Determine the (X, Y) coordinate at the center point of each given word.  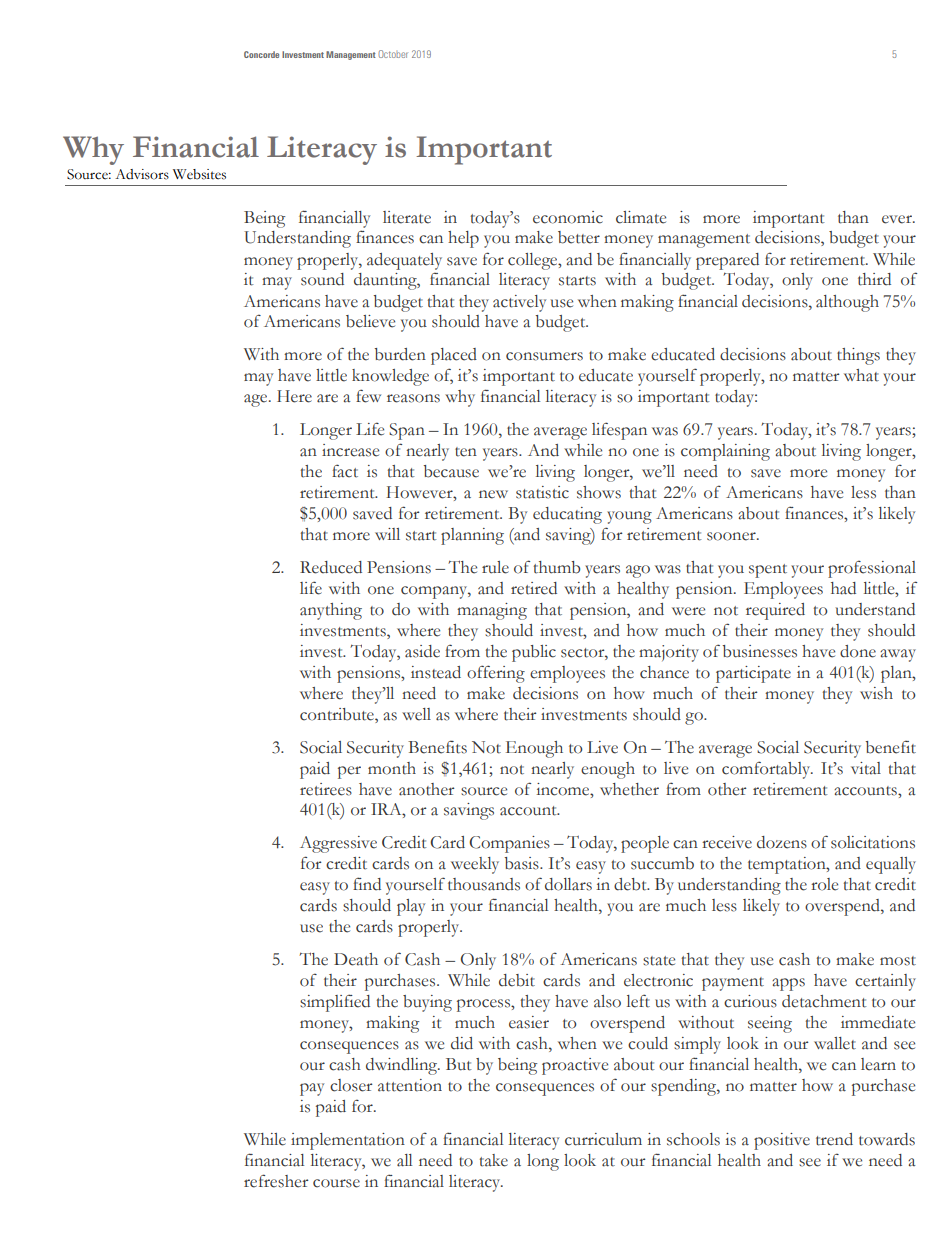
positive (782, 1141)
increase (350, 450)
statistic (542, 492)
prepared (727, 261)
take (494, 1160)
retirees (326, 789)
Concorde (261, 54)
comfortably (767, 770)
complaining (725, 452)
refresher (276, 1181)
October (393, 54)
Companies (509, 844)
